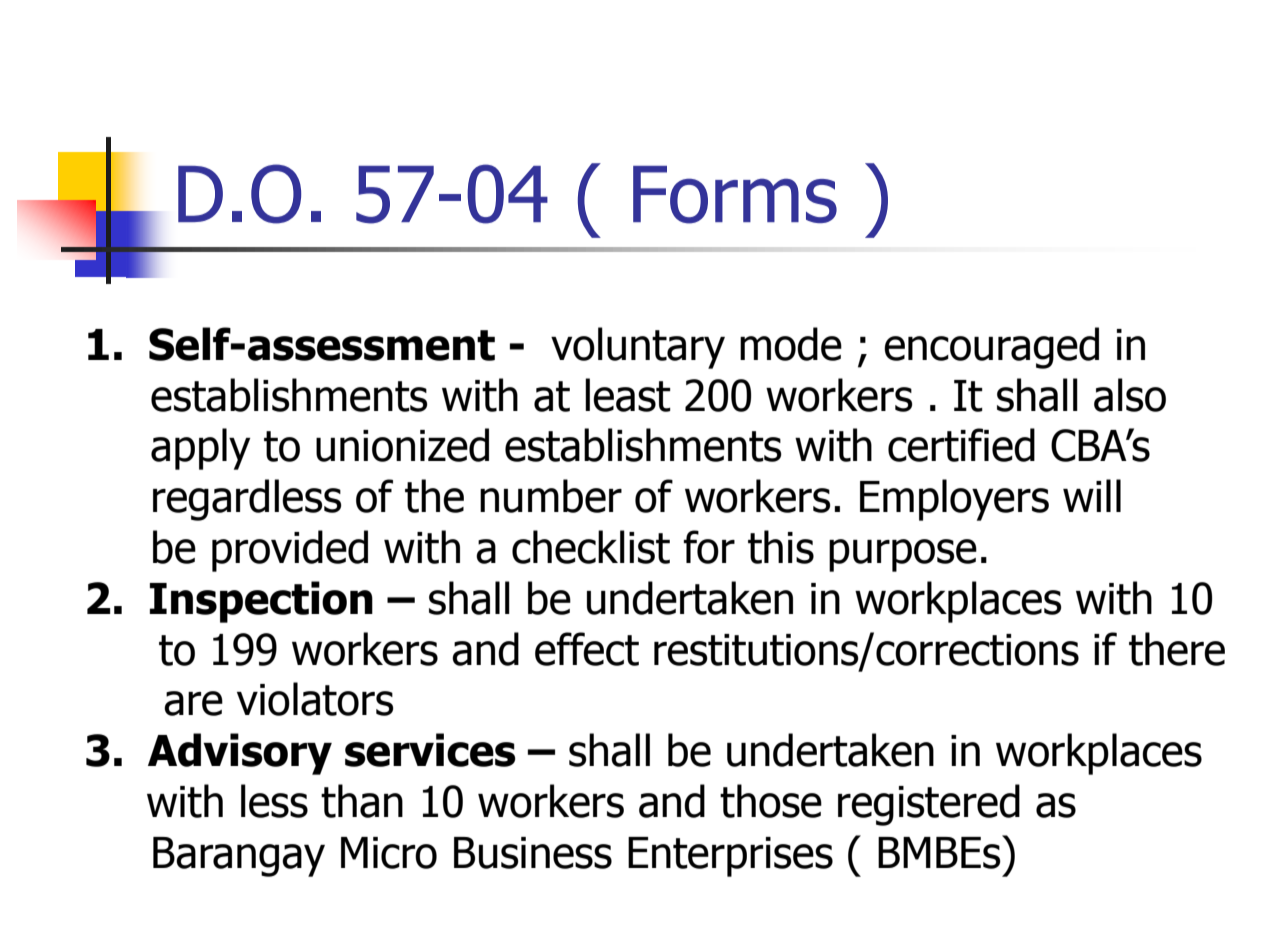 Image resolution: width=1270 pixels, height=952 pixels. Describe the element at coordinates (791, 344) in the screenshot. I see `mode` at that location.
